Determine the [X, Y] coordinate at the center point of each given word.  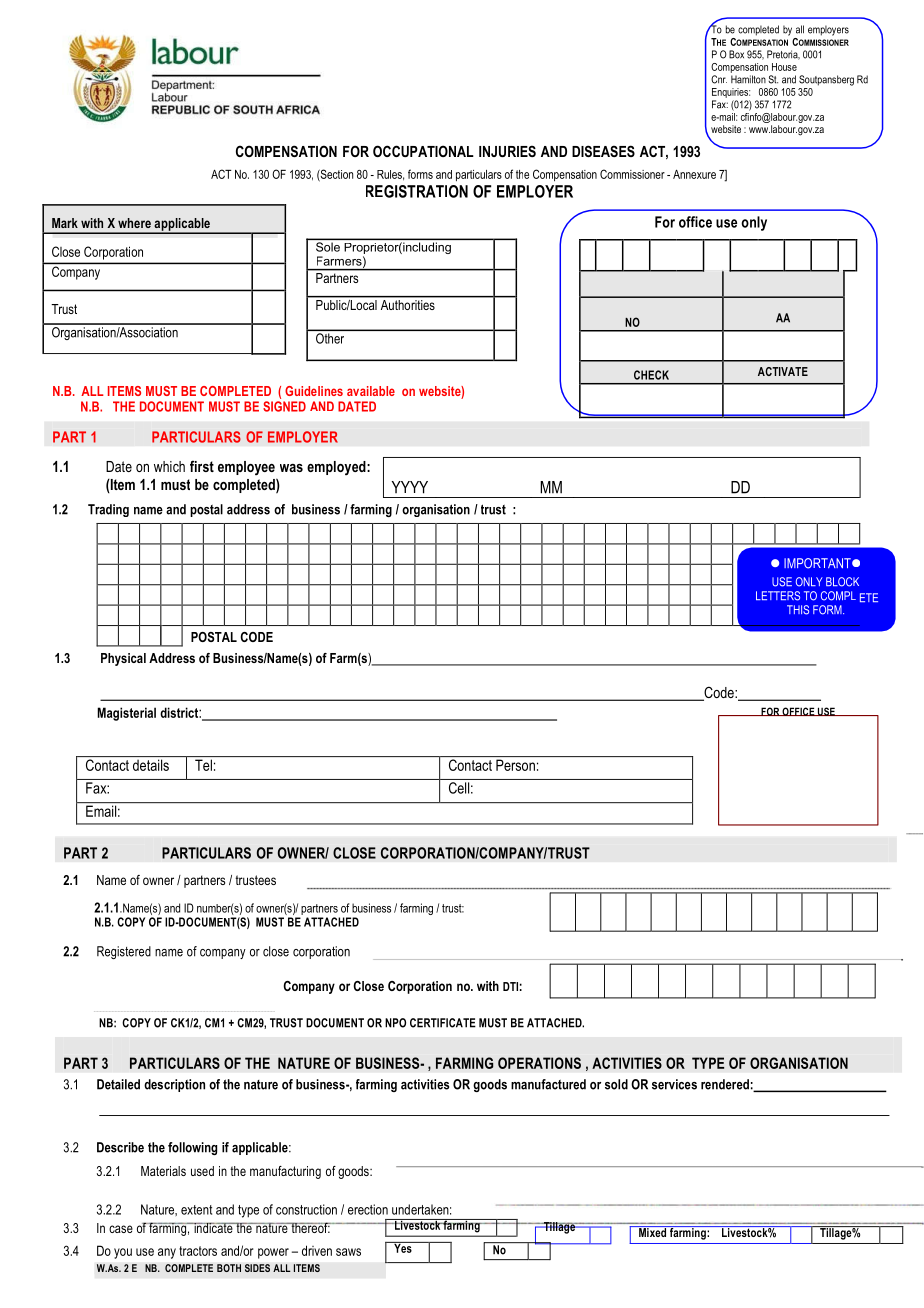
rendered [725, 1084]
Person [515, 765]
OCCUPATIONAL [423, 151]
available [371, 391]
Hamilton [748, 79]
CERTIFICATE [443, 1023]
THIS [798, 610]
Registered [124, 952]
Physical [123, 659]
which [169, 466]
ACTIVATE [783, 371]
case [121, 1229]
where [134, 223]
